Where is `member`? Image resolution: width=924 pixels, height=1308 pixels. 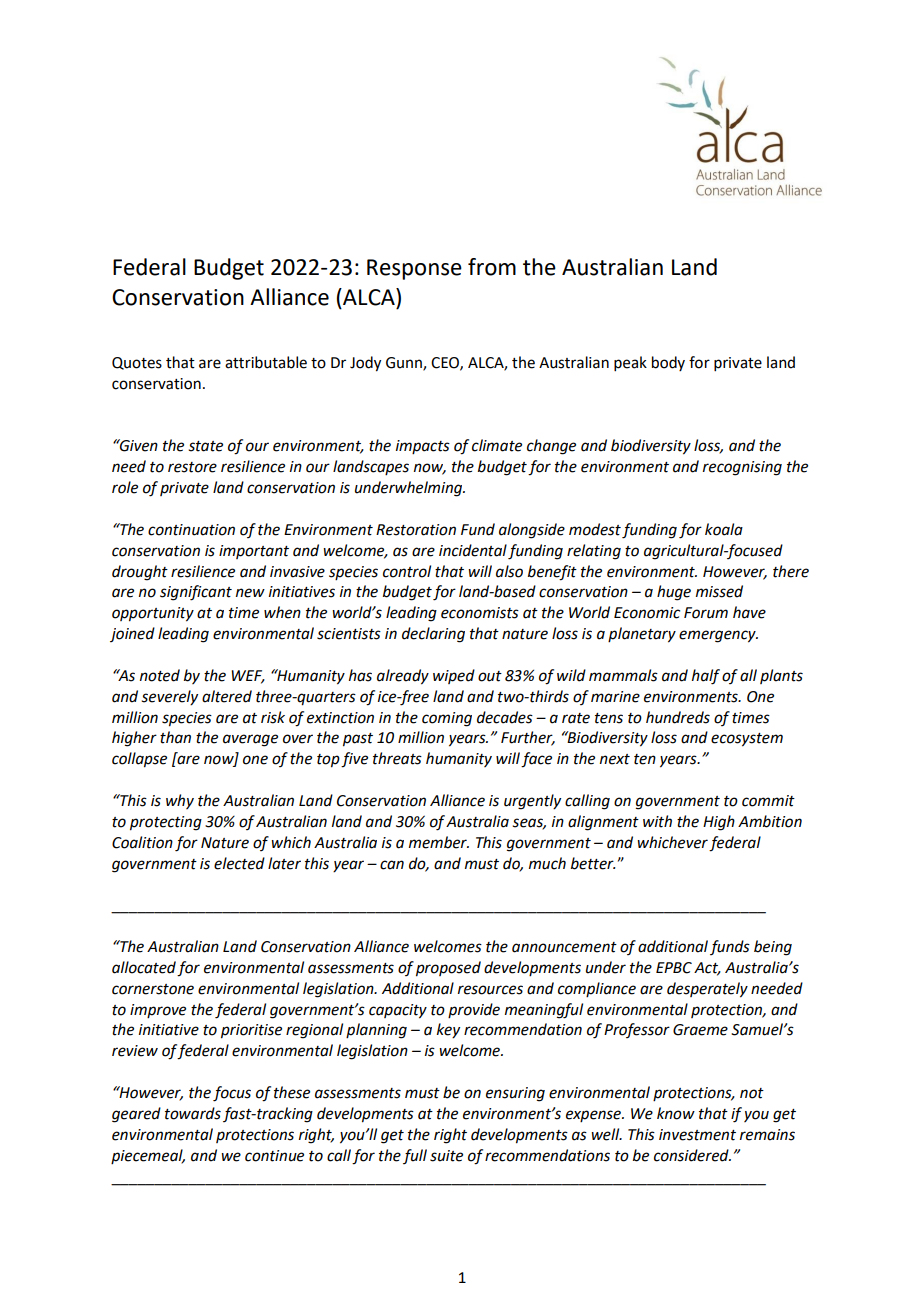
member is located at coordinates (439, 842).
